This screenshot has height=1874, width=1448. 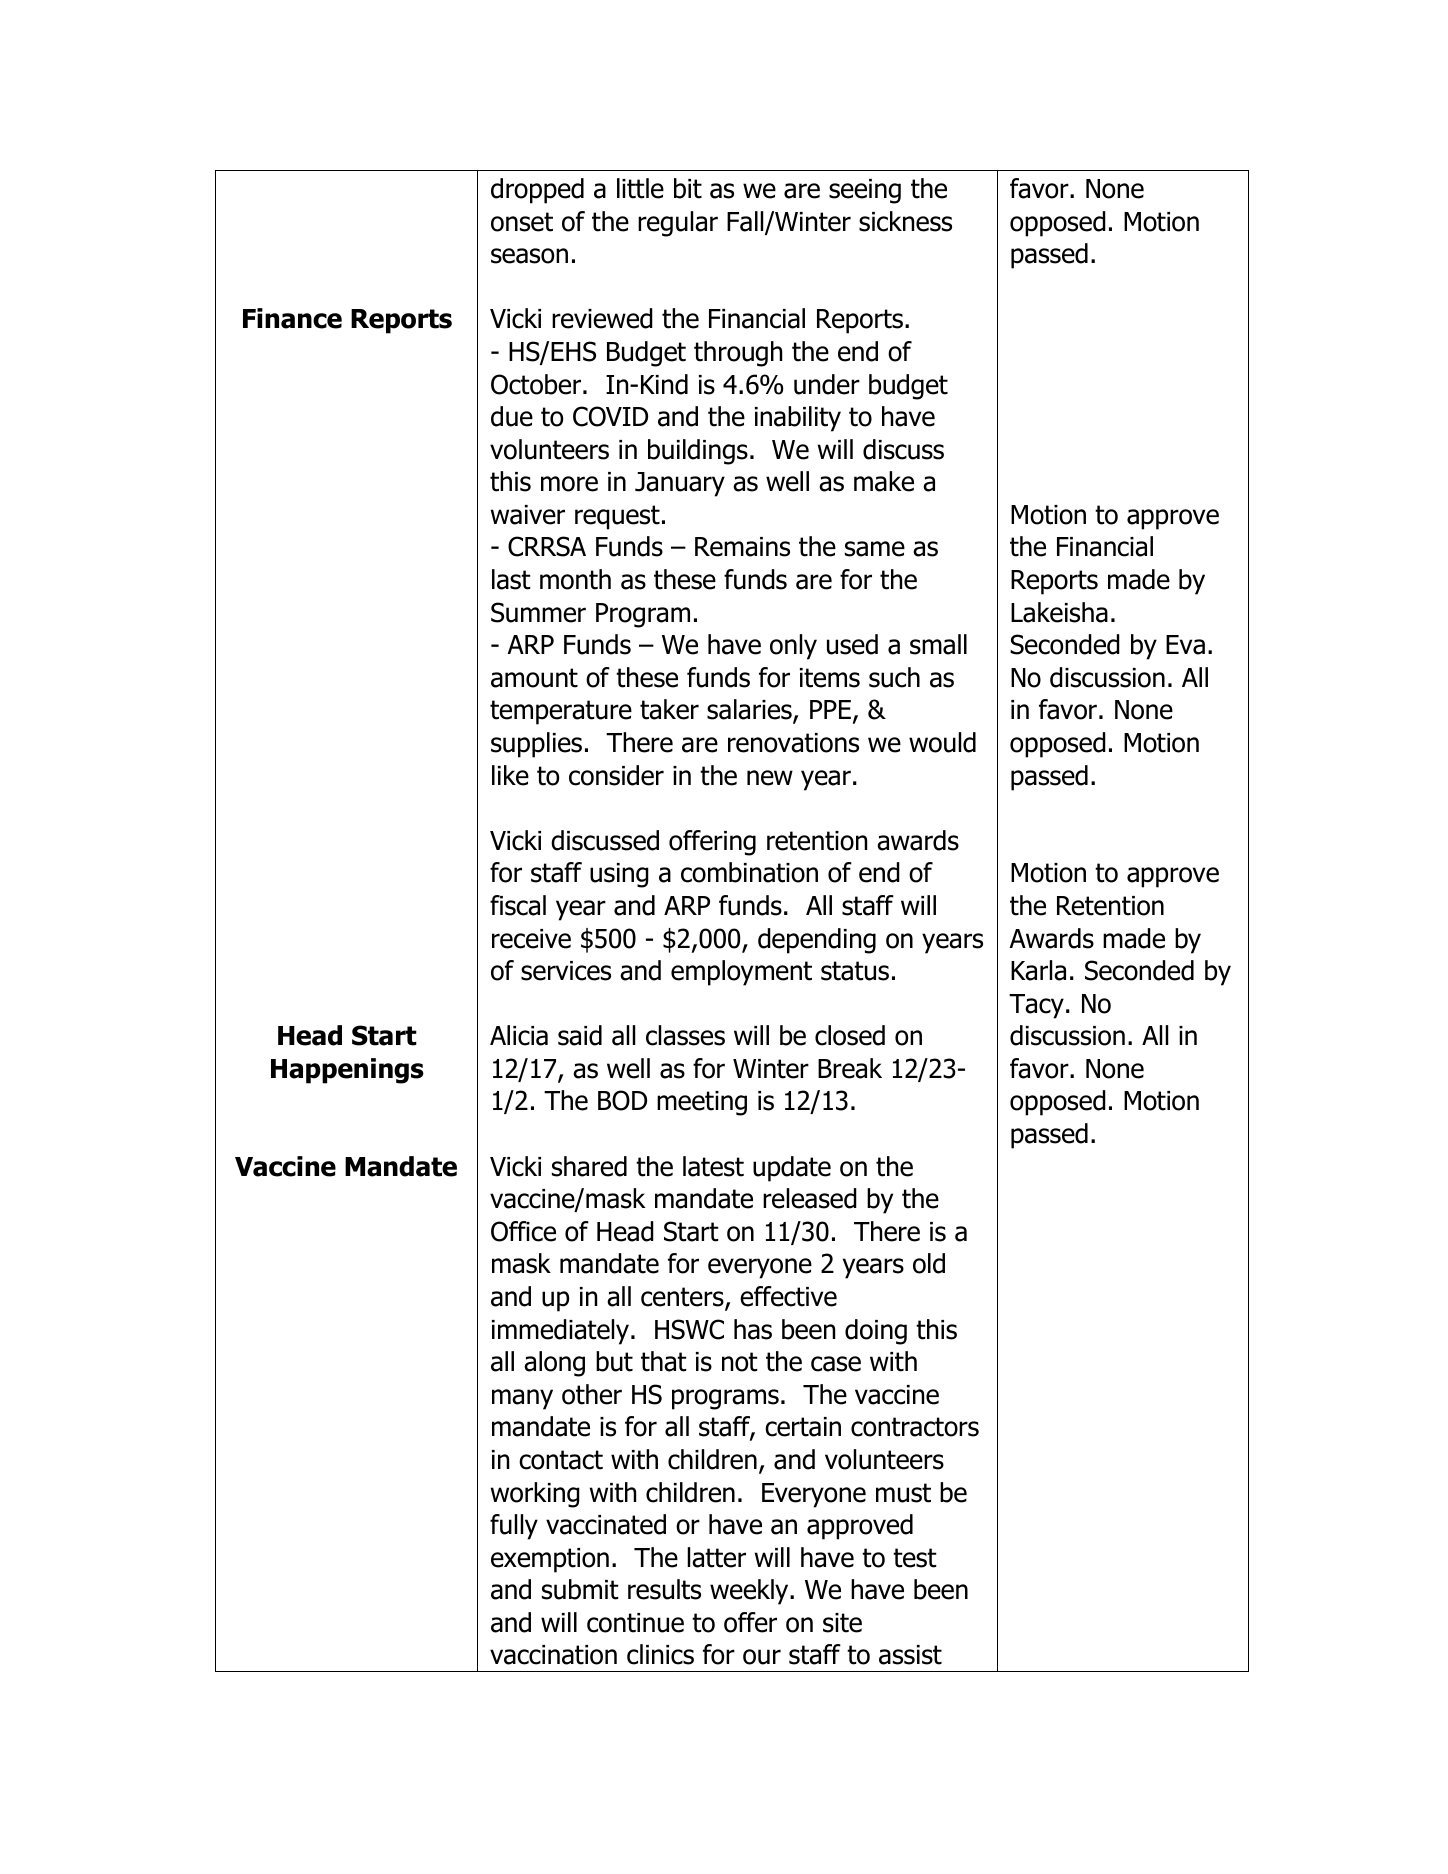 I want to click on Office, so click(x=523, y=1231).
